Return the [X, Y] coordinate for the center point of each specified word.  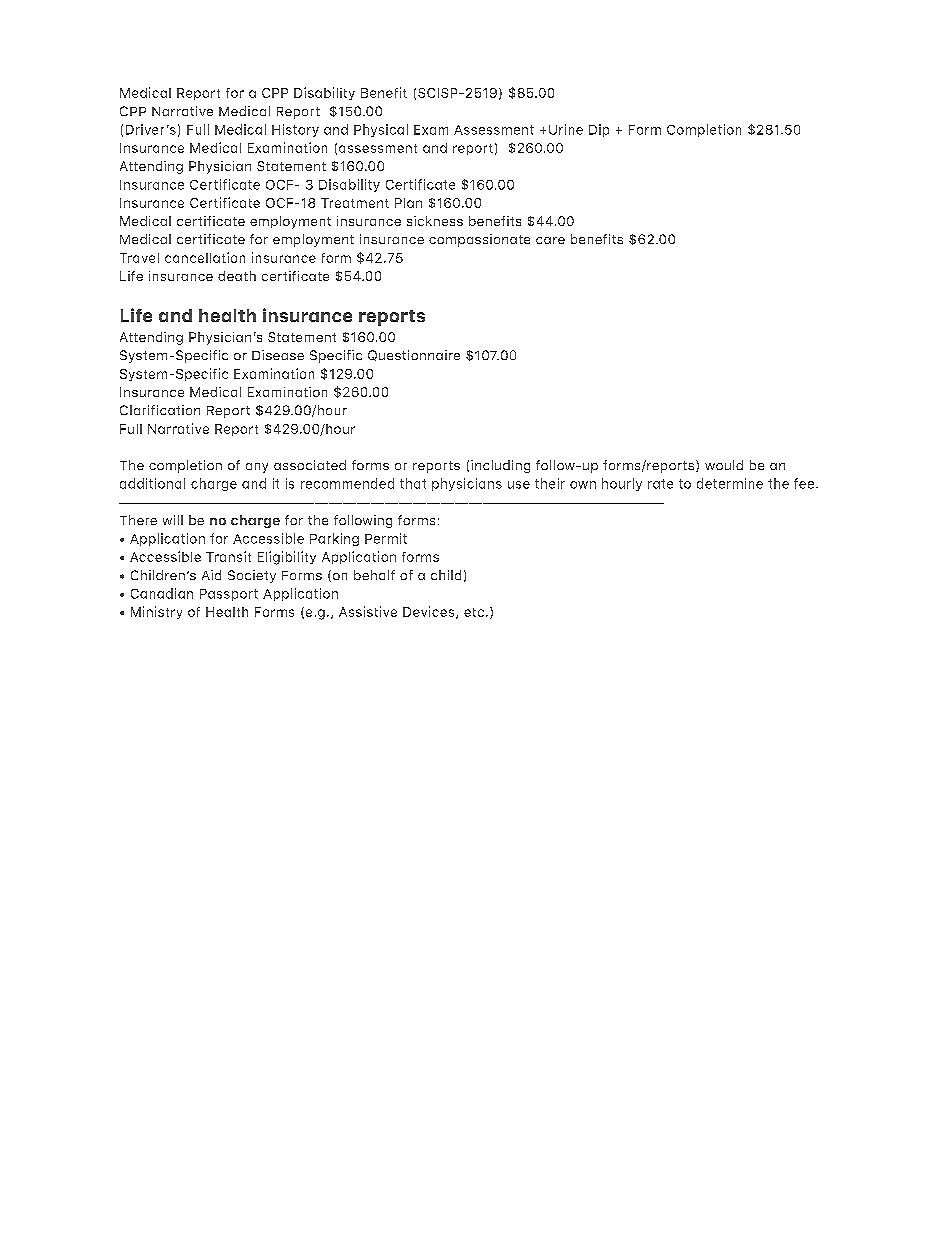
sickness [435, 221]
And [175, 315]
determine [730, 483]
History [295, 130]
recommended [347, 483]
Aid [211, 575]
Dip [599, 130]
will [173, 520]
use [519, 485]
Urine [566, 129]
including [500, 466]
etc [474, 612]
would [724, 465]
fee [804, 483]
